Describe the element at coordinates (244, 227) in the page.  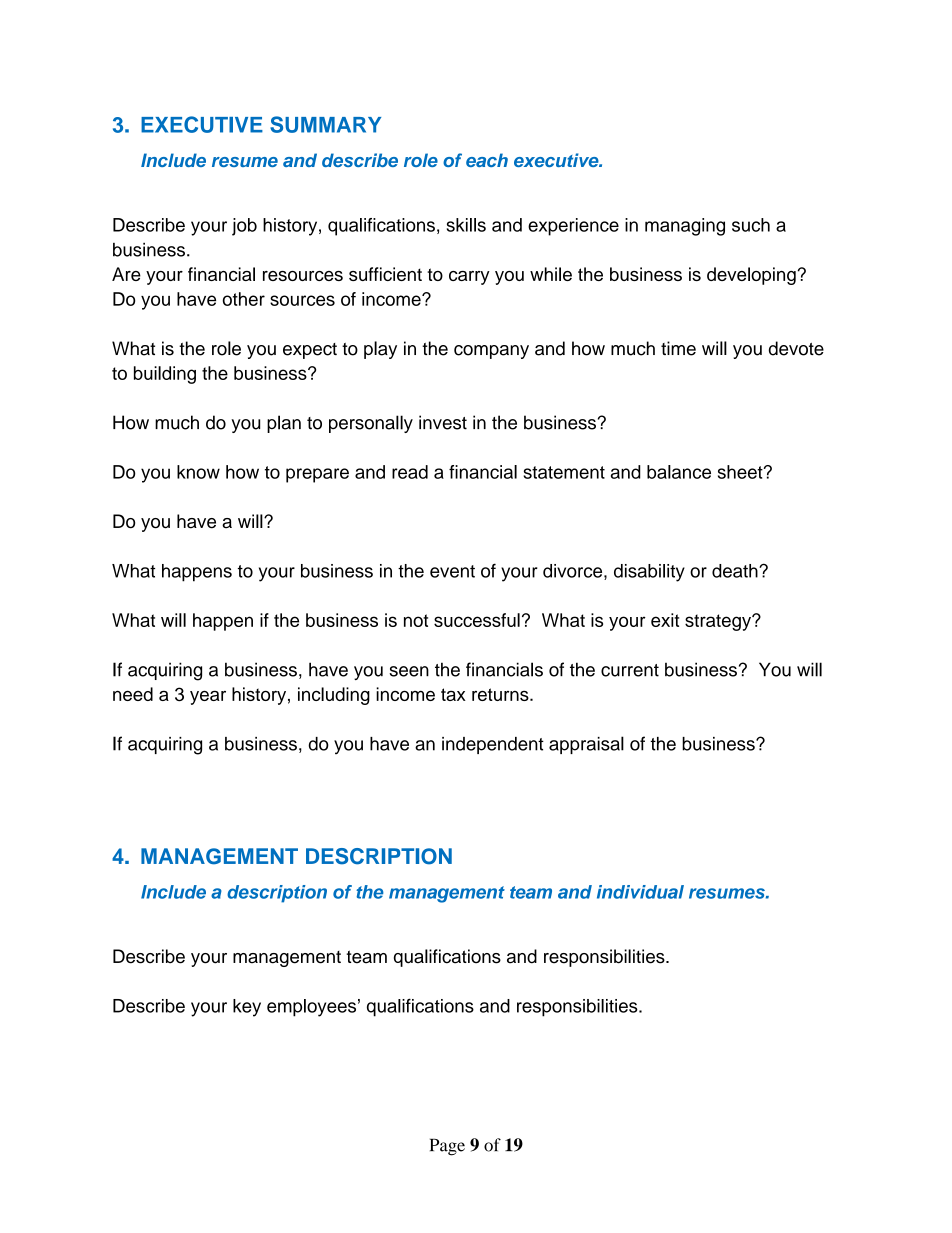
I see `job` at that location.
